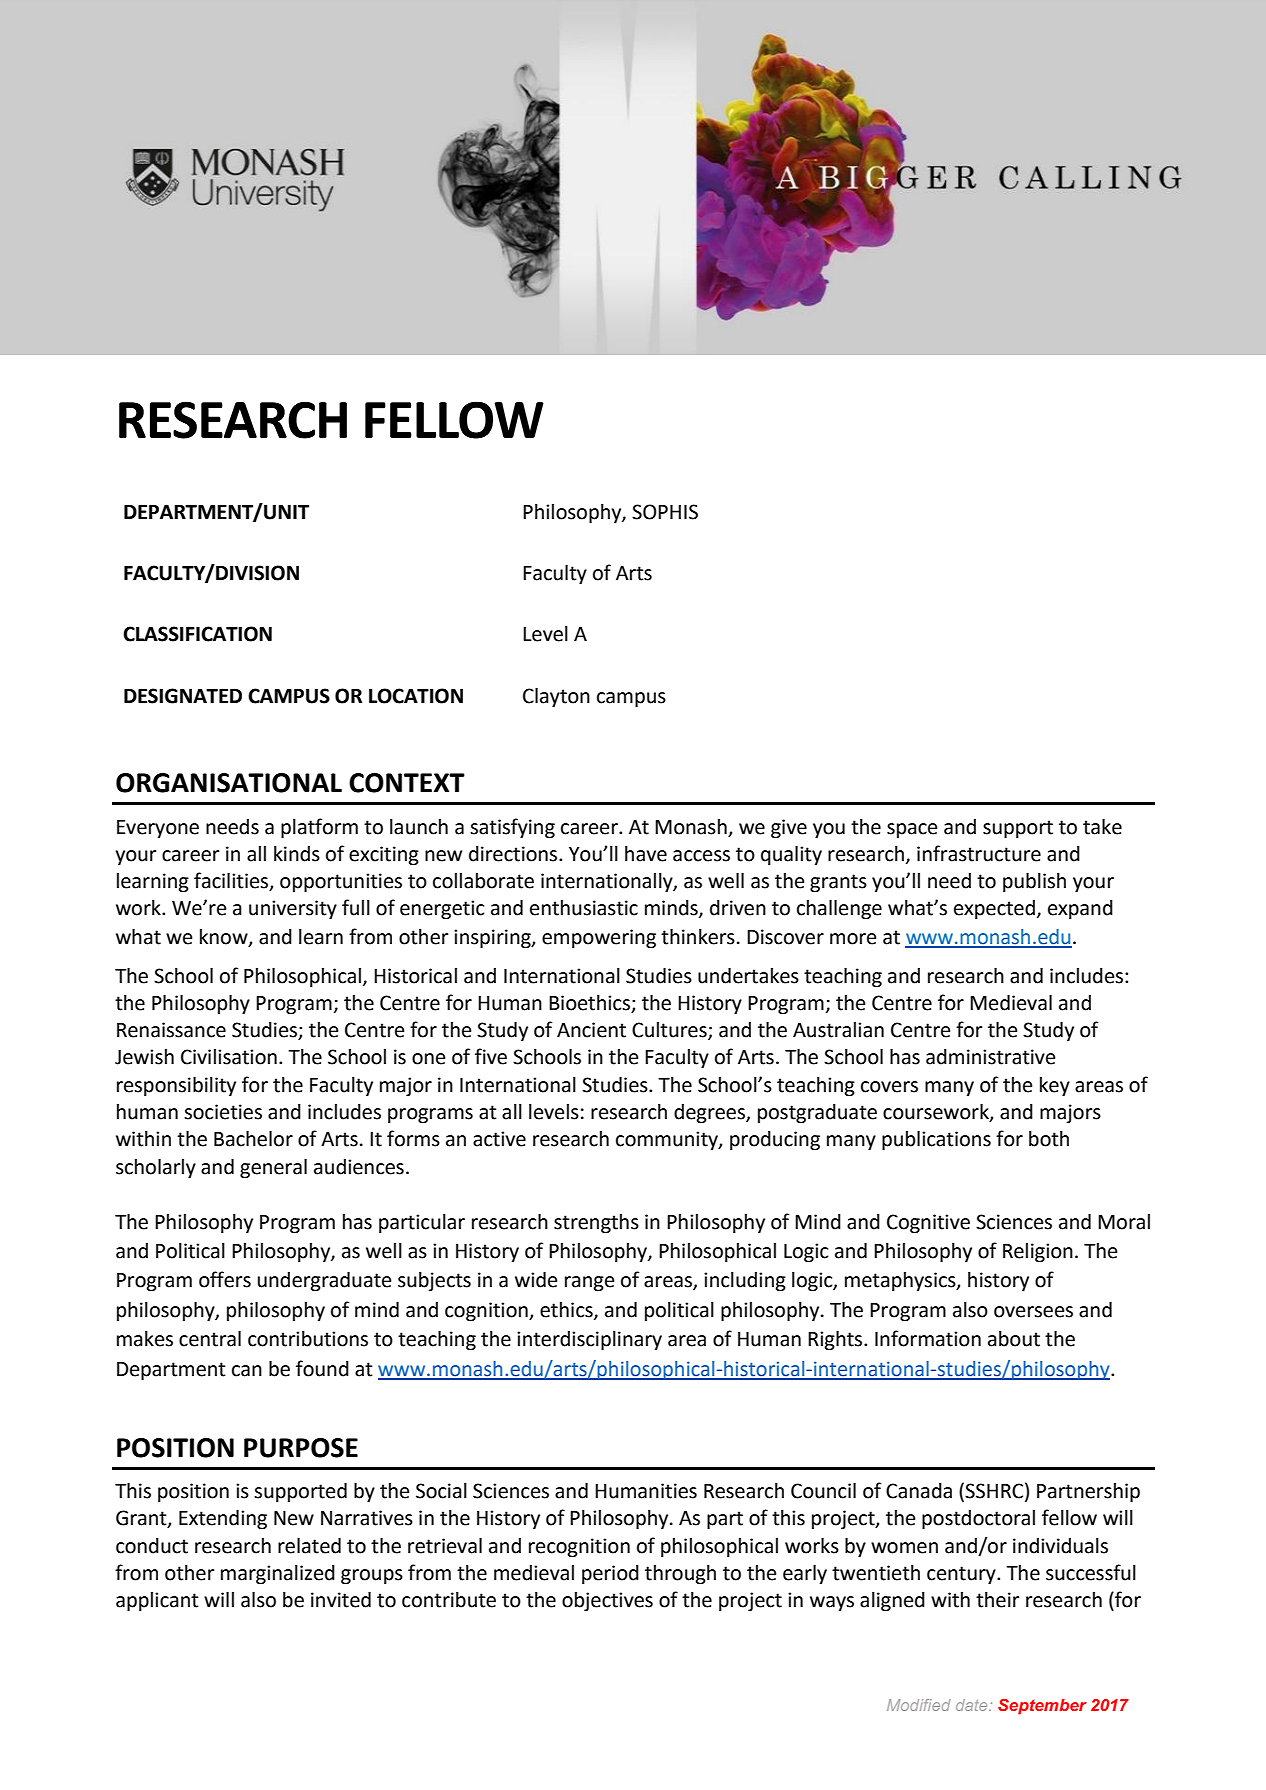 The width and height of the screenshot is (1266, 1790). I want to click on general, so click(273, 1169).
